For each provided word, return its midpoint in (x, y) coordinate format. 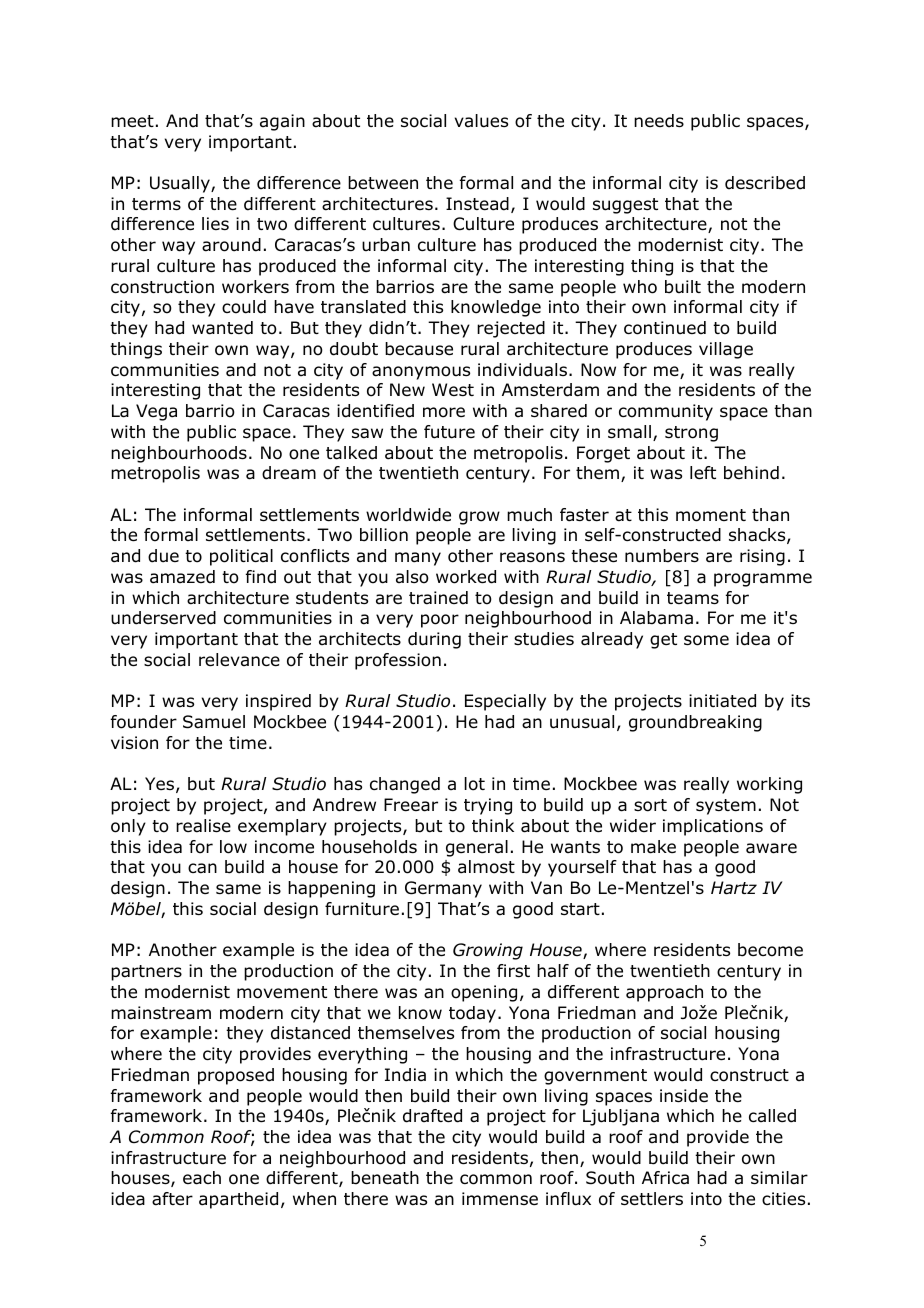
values (481, 121)
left (703, 473)
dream (289, 473)
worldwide (408, 515)
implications (713, 827)
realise (203, 826)
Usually (181, 184)
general (477, 848)
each (202, 1178)
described (765, 183)
